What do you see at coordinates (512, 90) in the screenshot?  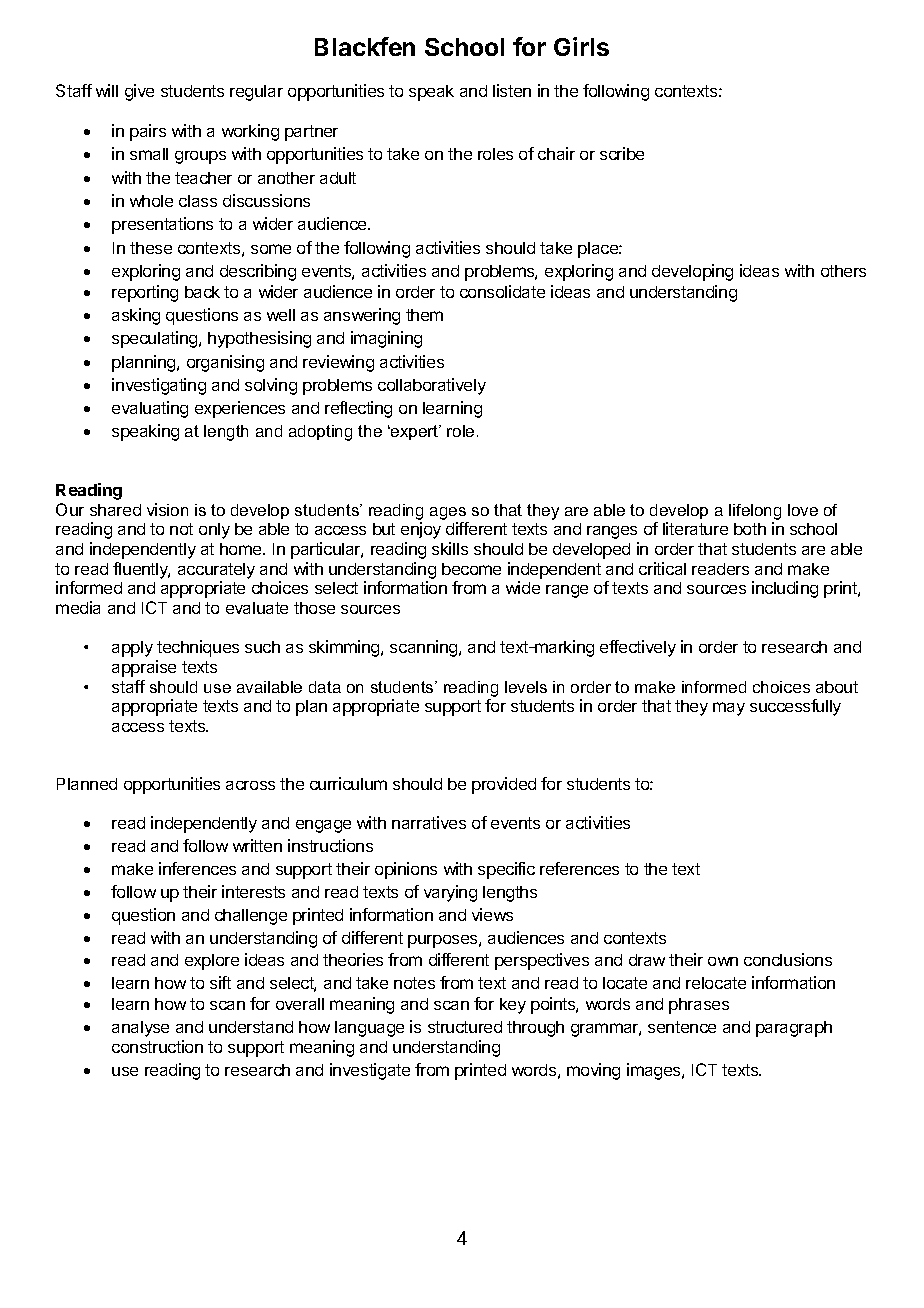 I see `listen` at bounding box center [512, 90].
